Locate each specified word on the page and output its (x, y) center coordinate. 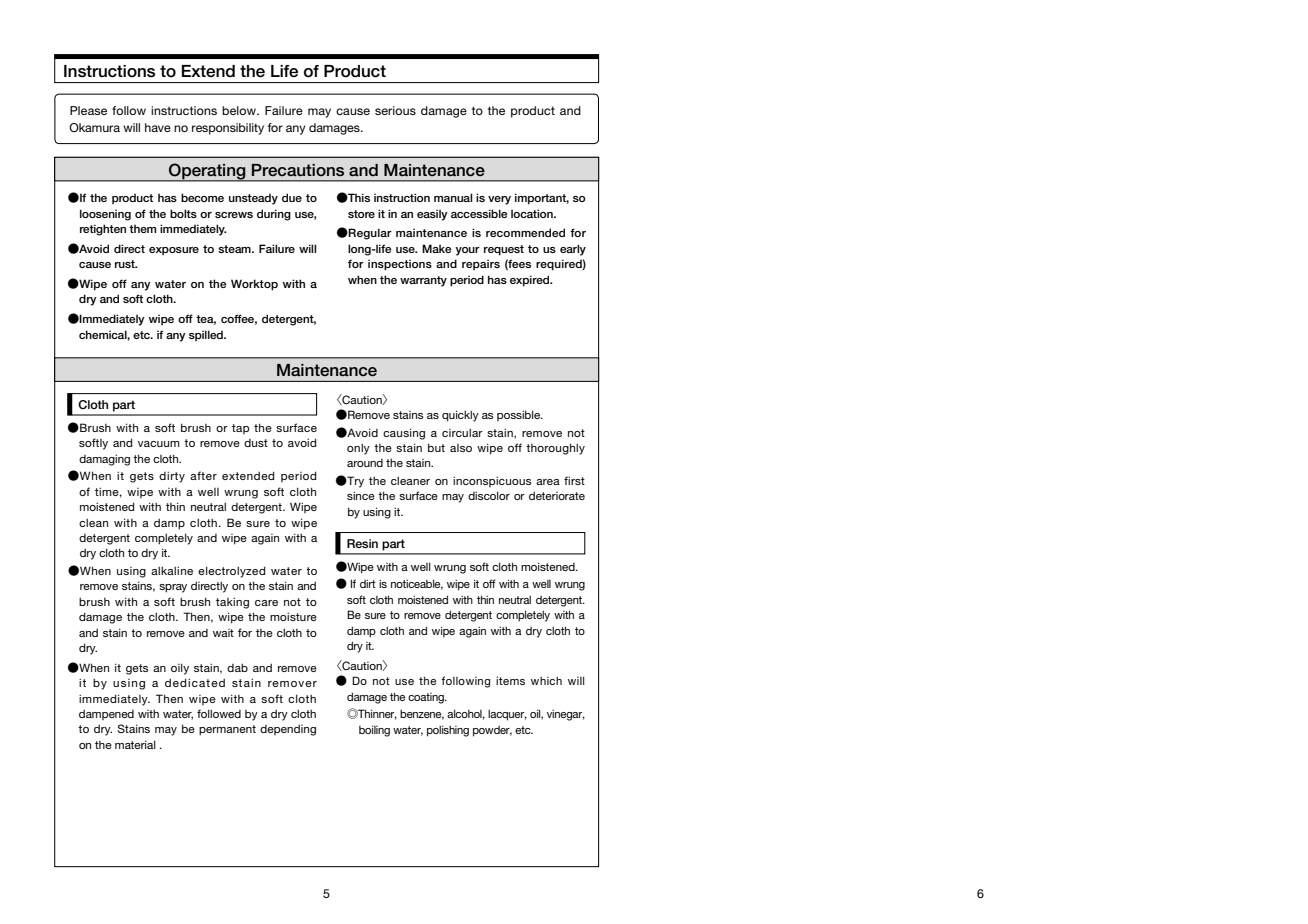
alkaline (172, 570)
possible (519, 415)
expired (531, 280)
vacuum (159, 444)
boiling (374, 731)
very (499, 200)
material (135, 744)
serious (395, 110)
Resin (362, 543)
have (158, 127)
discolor (489, 495)
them (142, 229)
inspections (400, 265)
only (358, 449)
